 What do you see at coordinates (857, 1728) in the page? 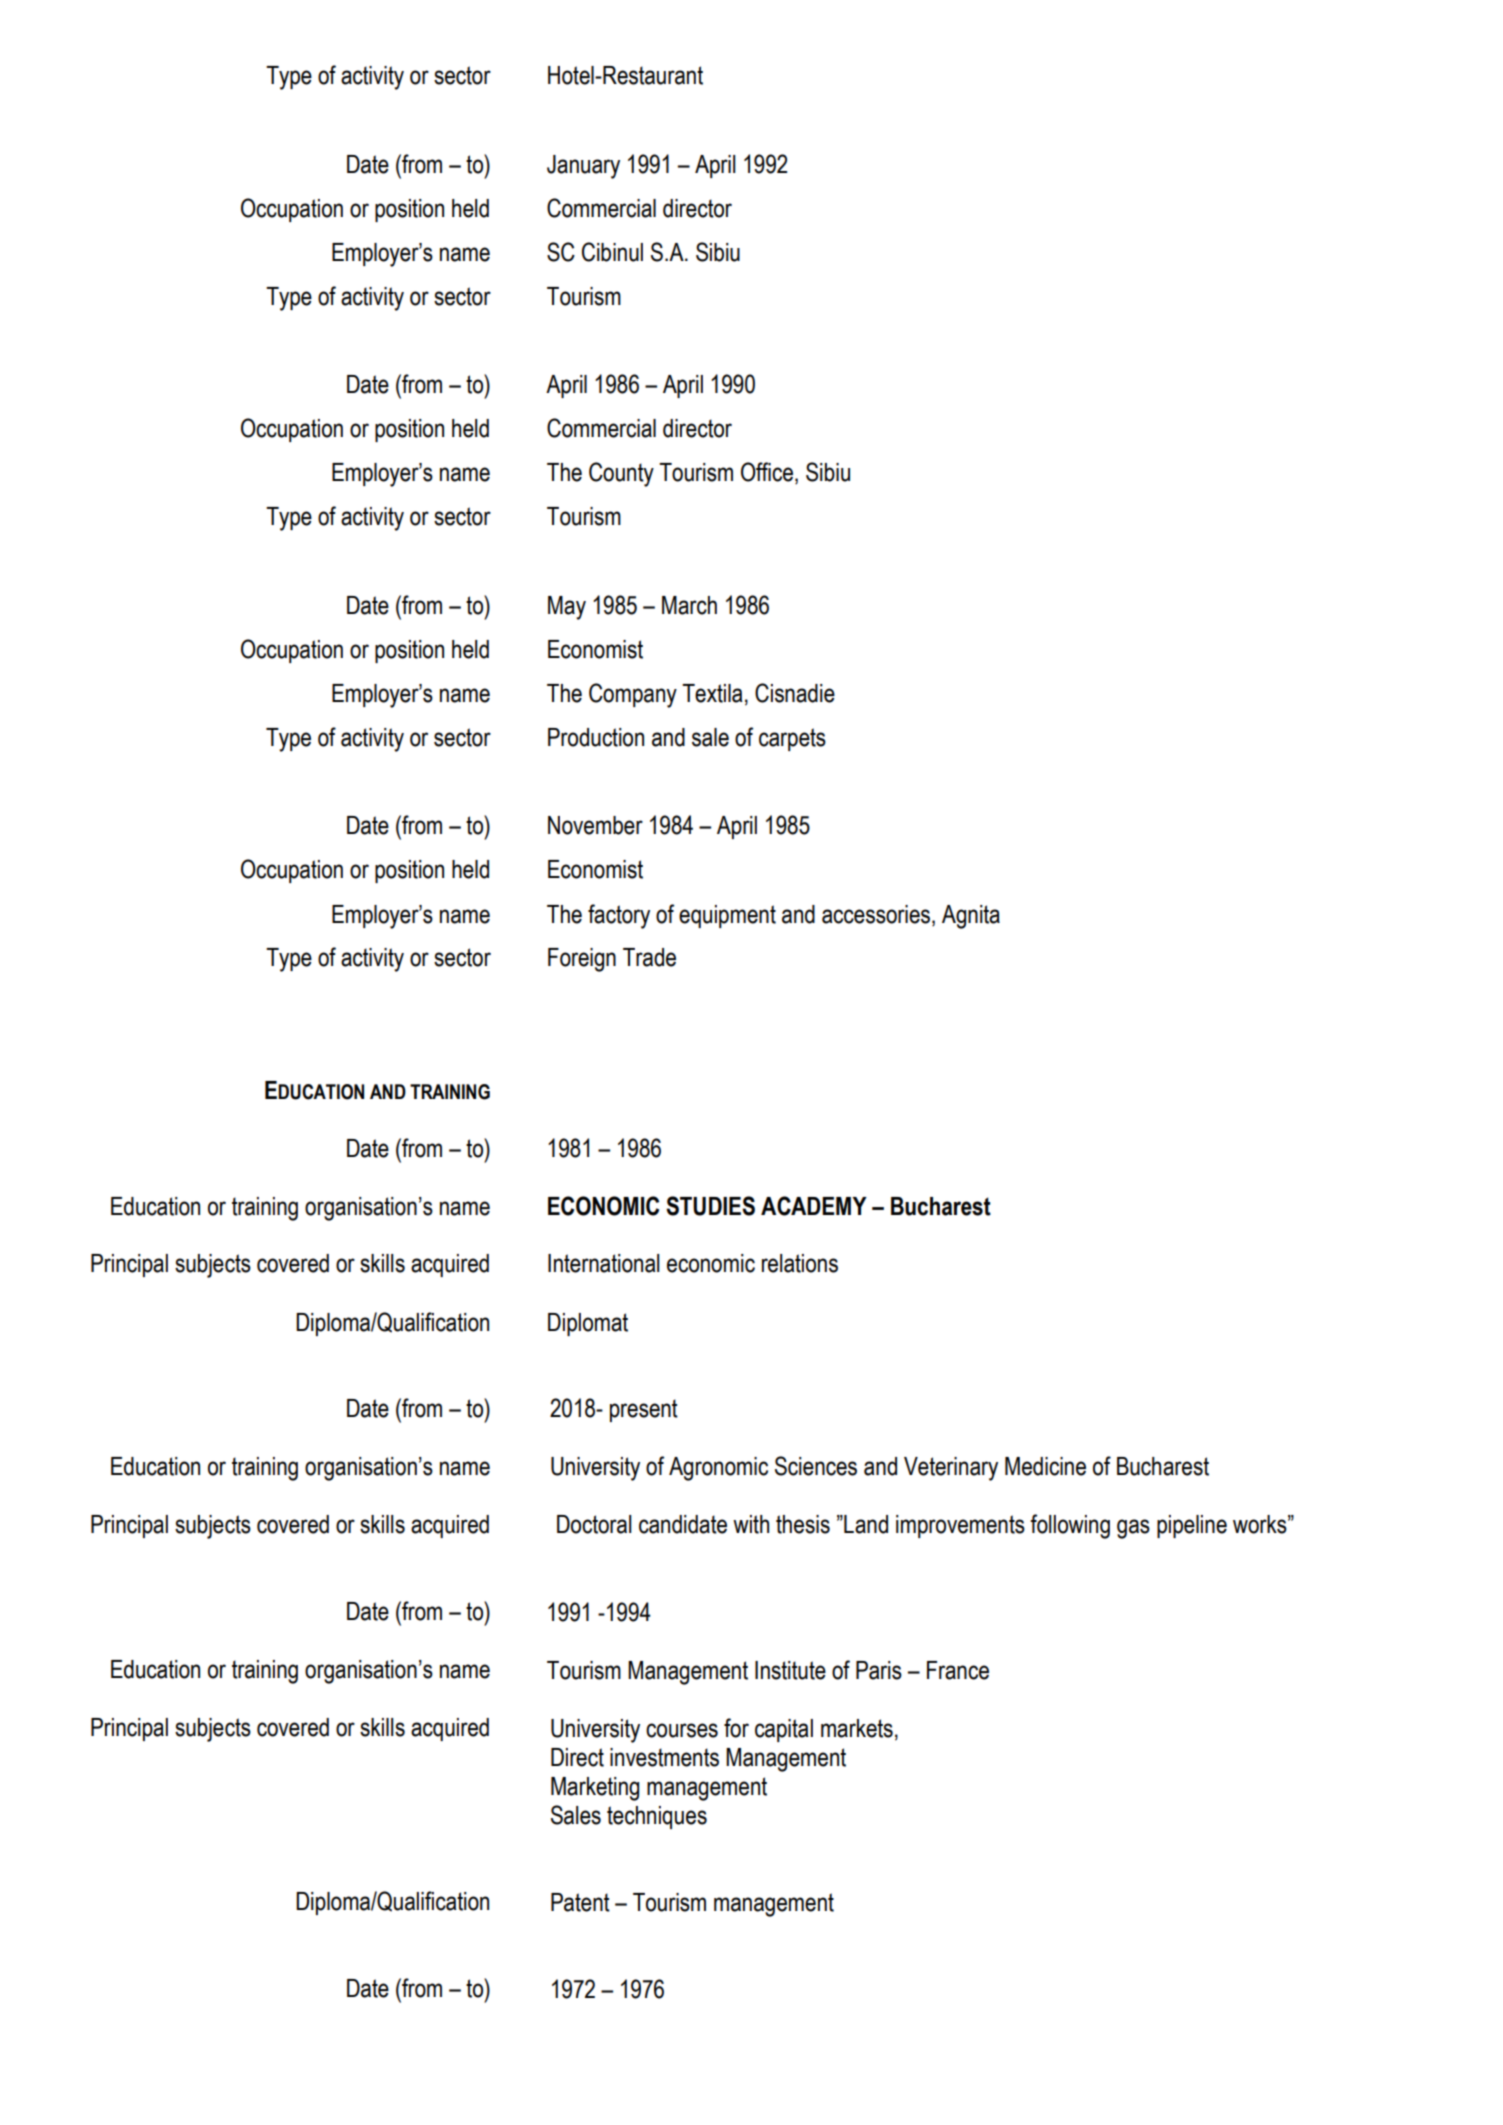
I see `markets` at bounding box center [857, 1728].
